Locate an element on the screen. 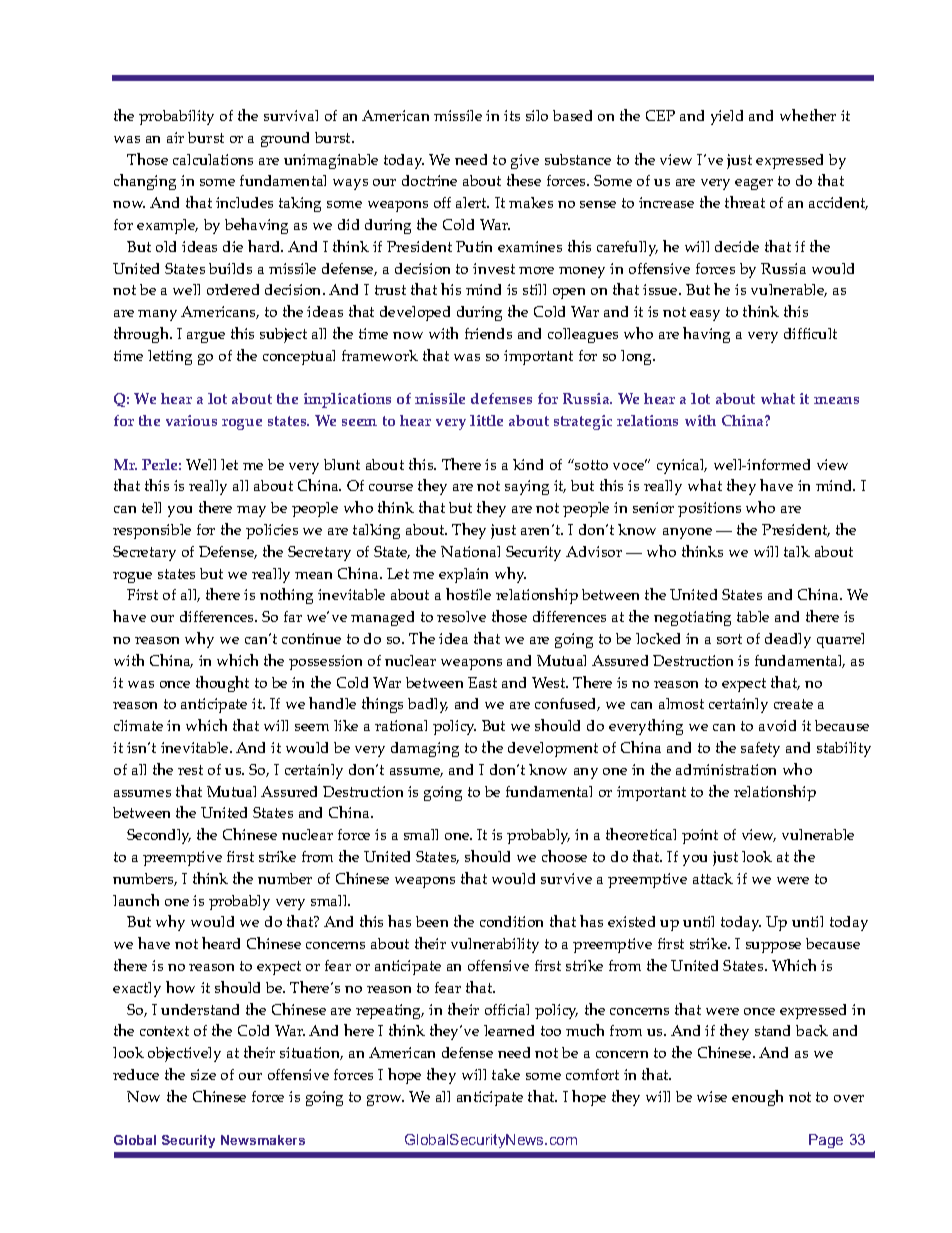  point is located at coordinates (700, 836).
